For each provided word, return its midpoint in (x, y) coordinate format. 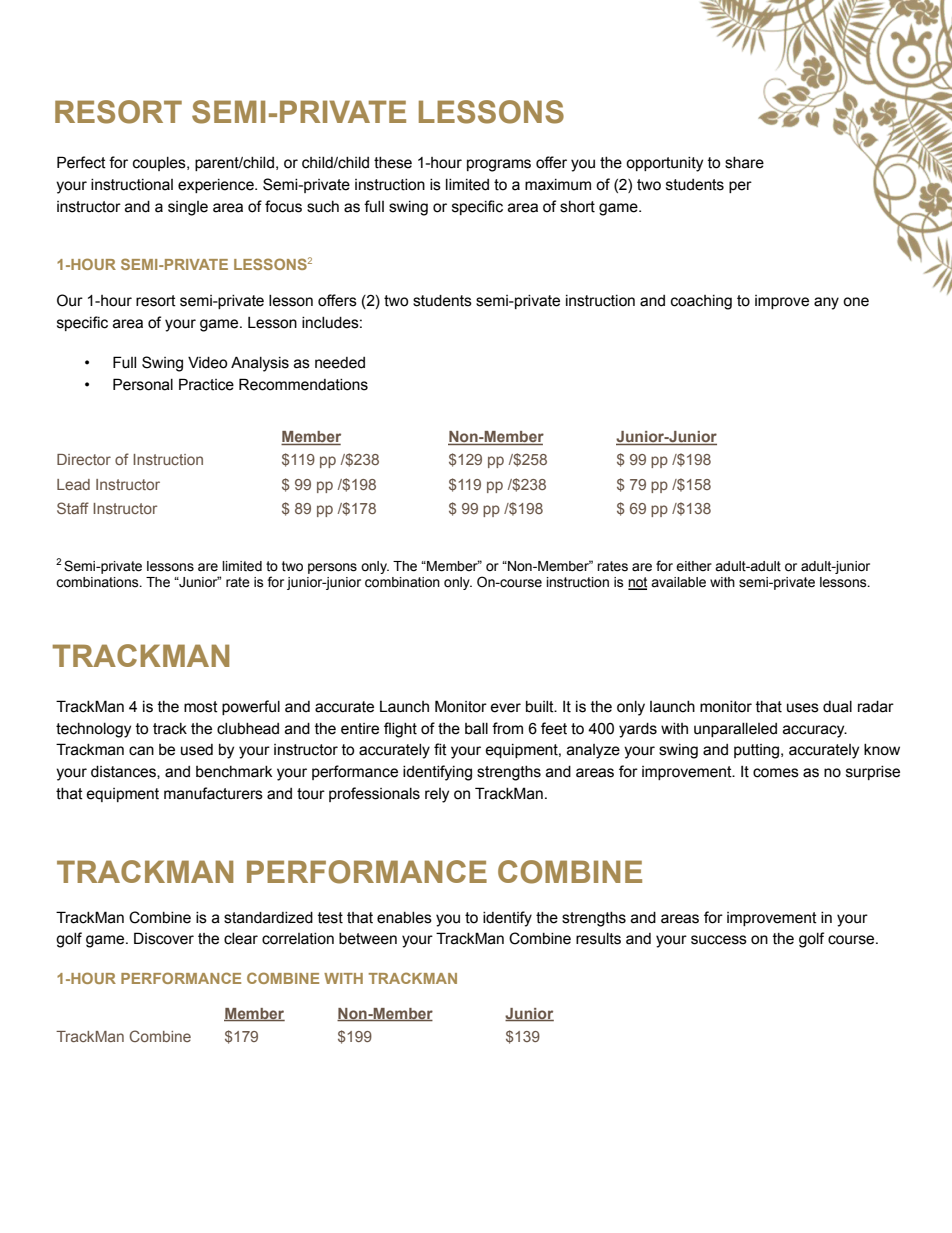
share (744, 163)
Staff (73, 508)
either (694, 566)
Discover (164, 938)
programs (499, 165)
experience (217, 186)
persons (332, 568)
